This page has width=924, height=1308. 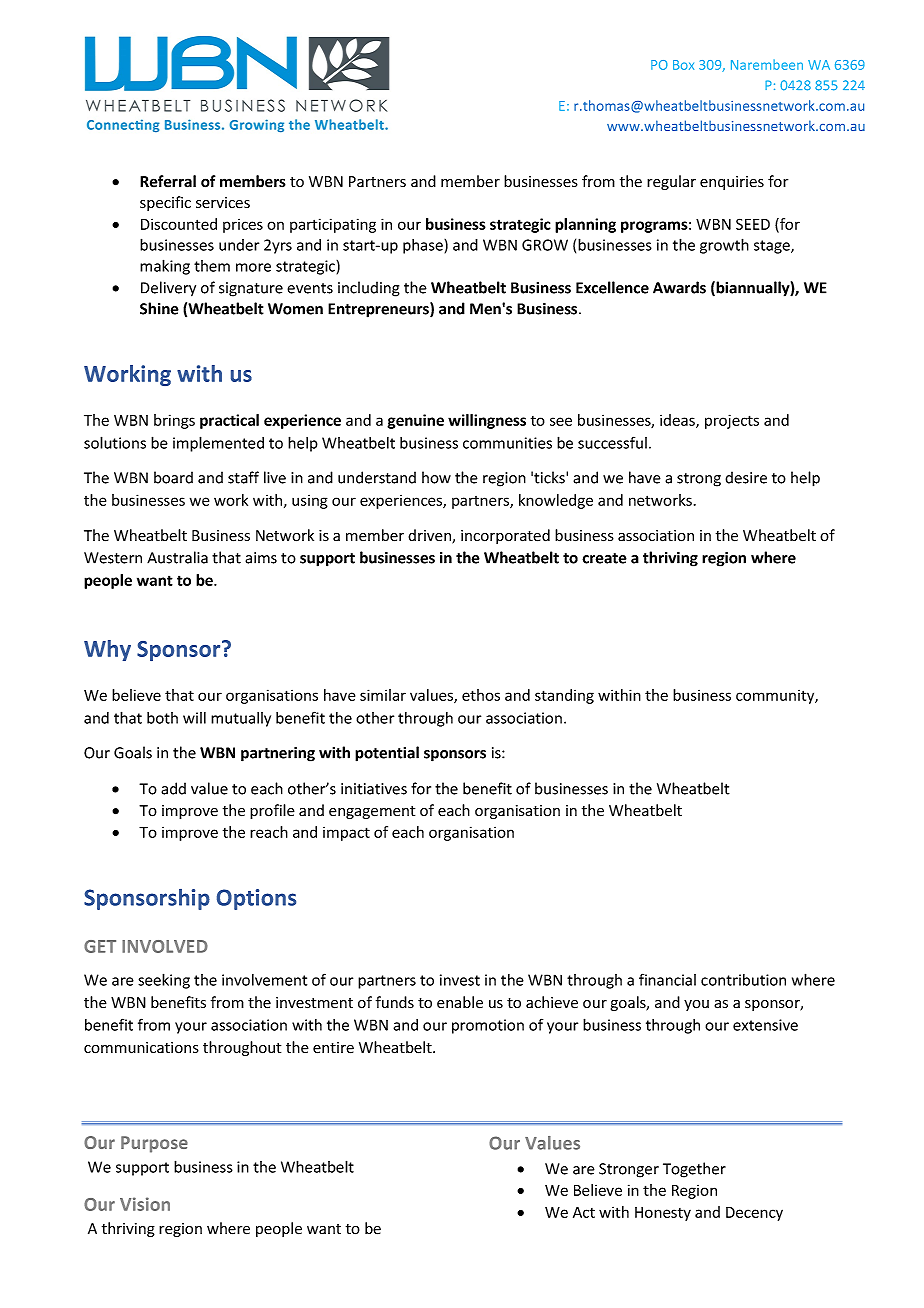 I want to click on Box, so click(x=683, y=65).
